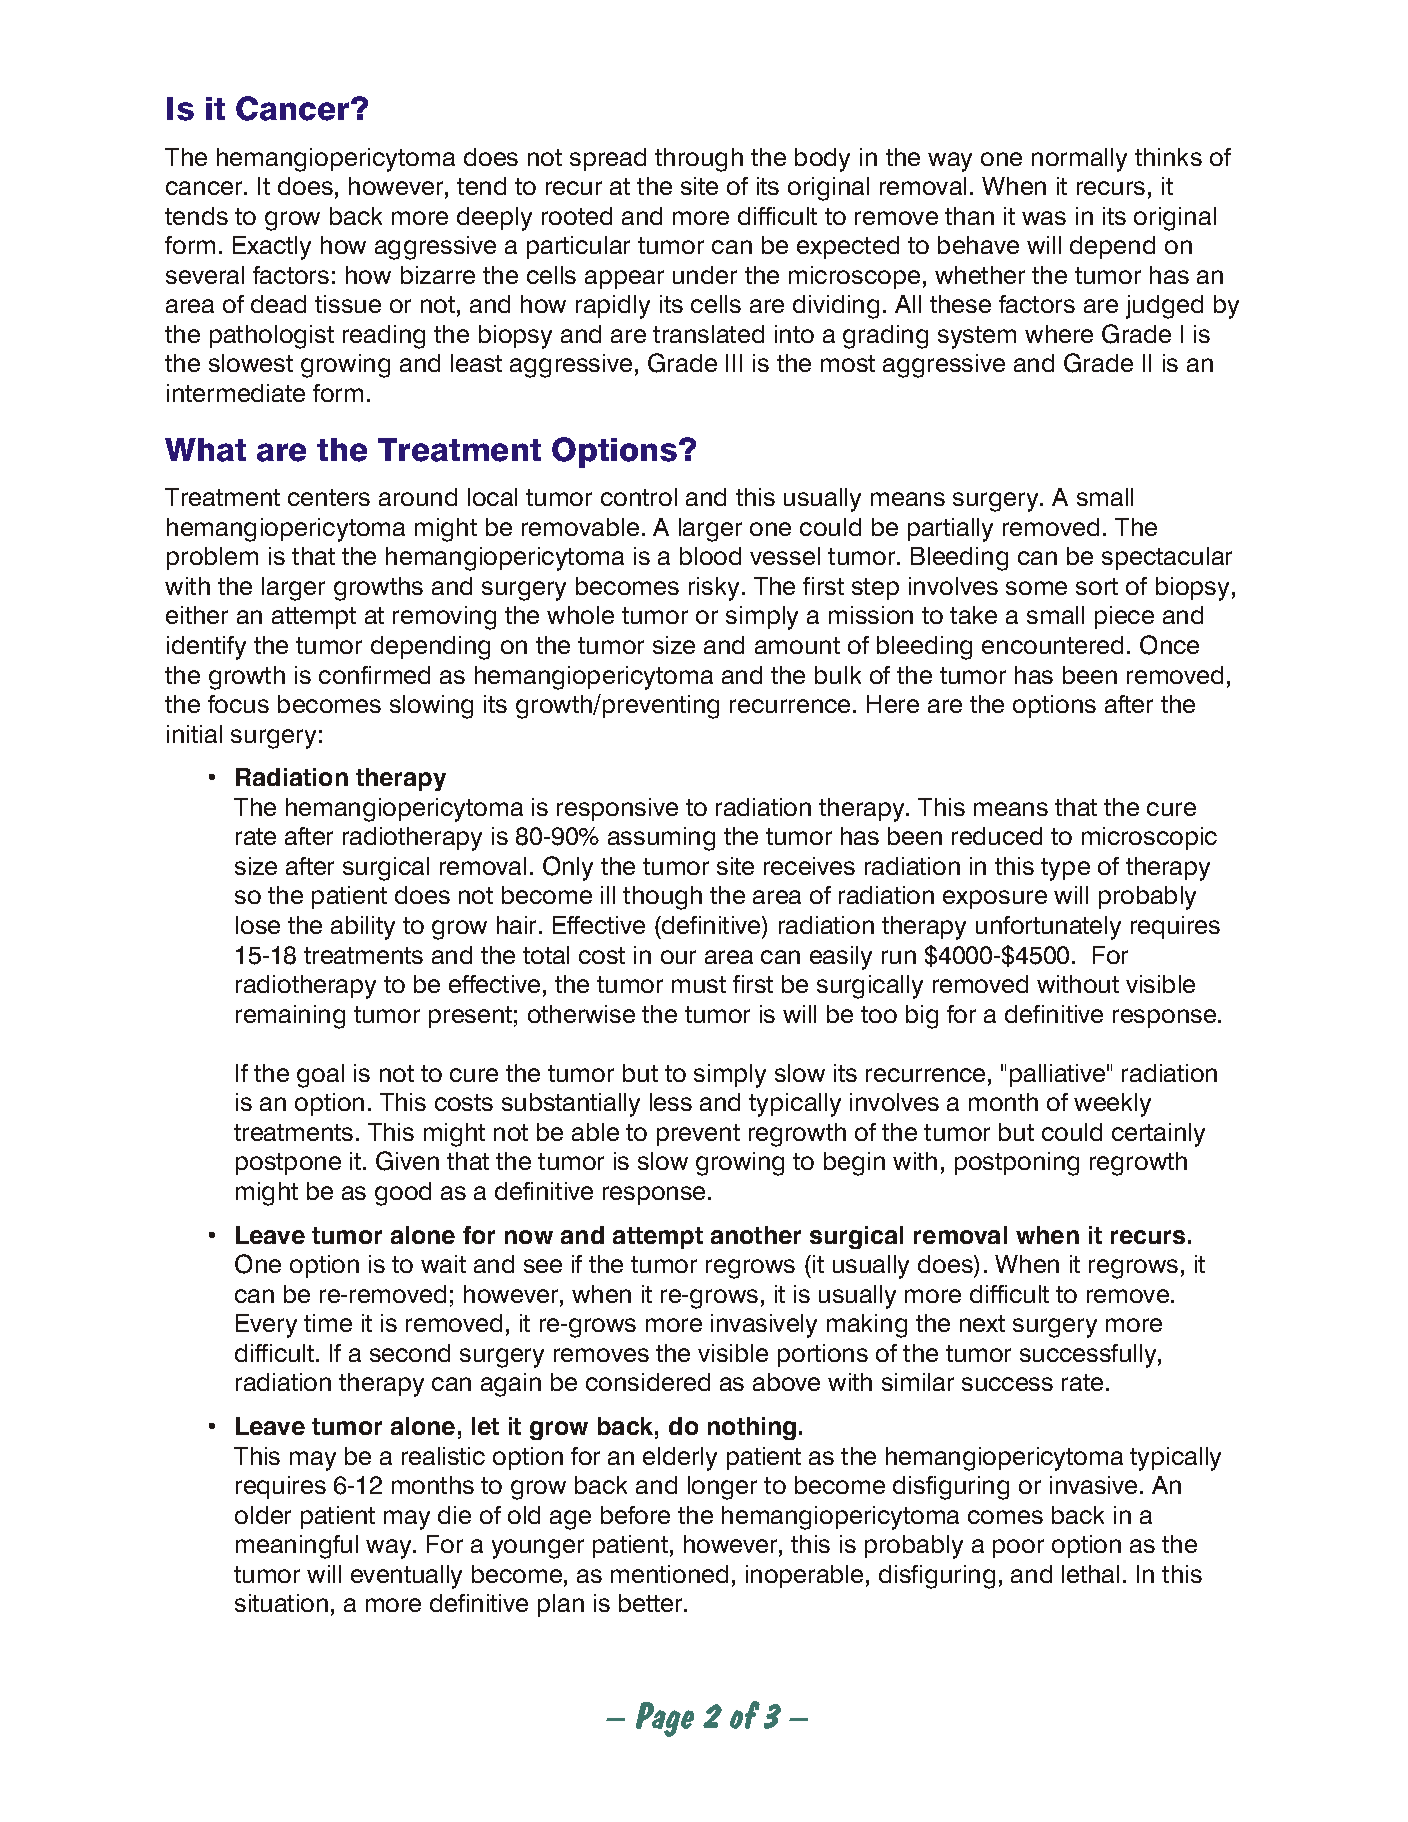 The width and height of the document is (1408, 1822). I want to click on encountered, so click(1052, 645).
